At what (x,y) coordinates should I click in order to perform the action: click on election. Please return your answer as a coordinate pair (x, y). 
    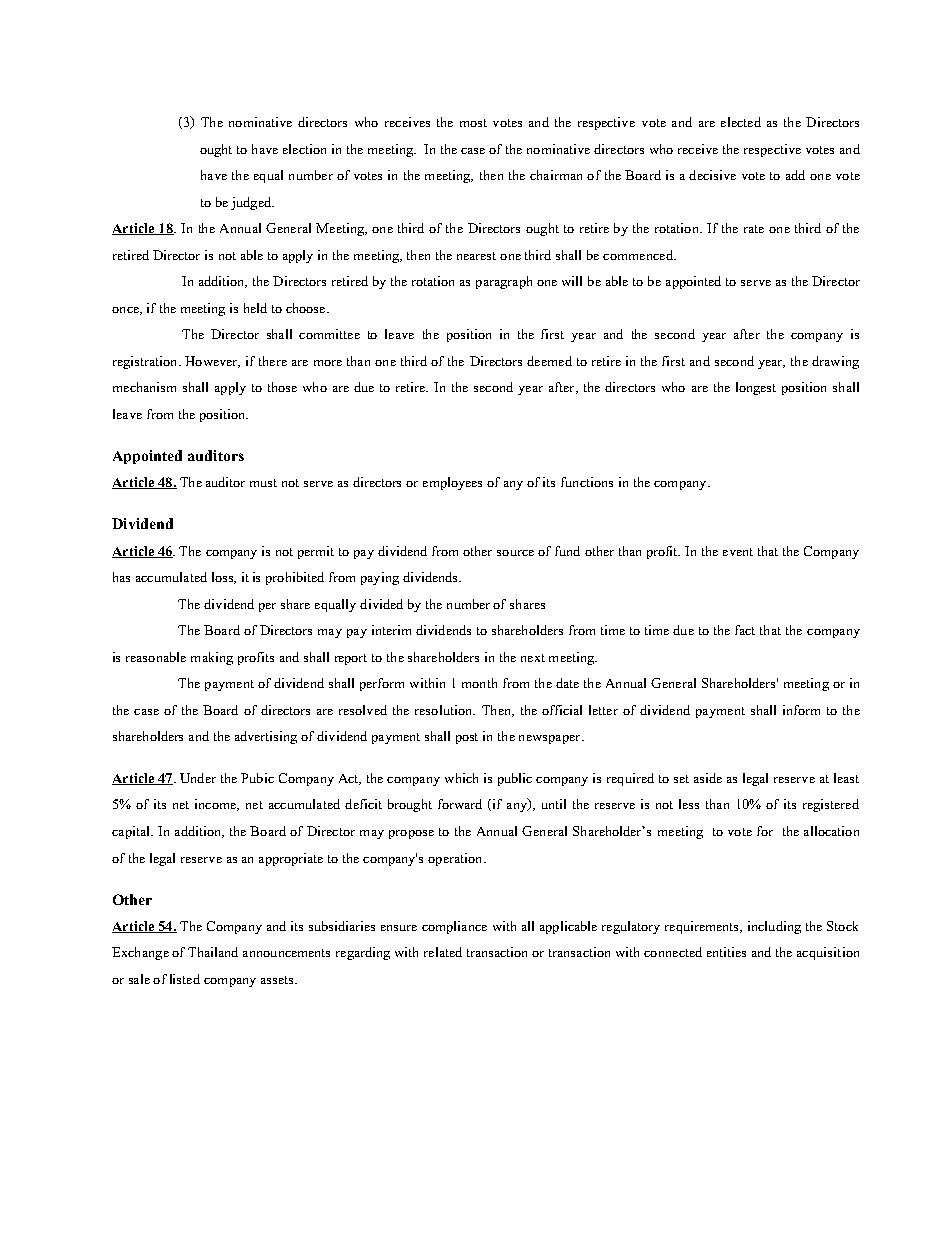
    Looking at the image, I should click on (304, 149).
